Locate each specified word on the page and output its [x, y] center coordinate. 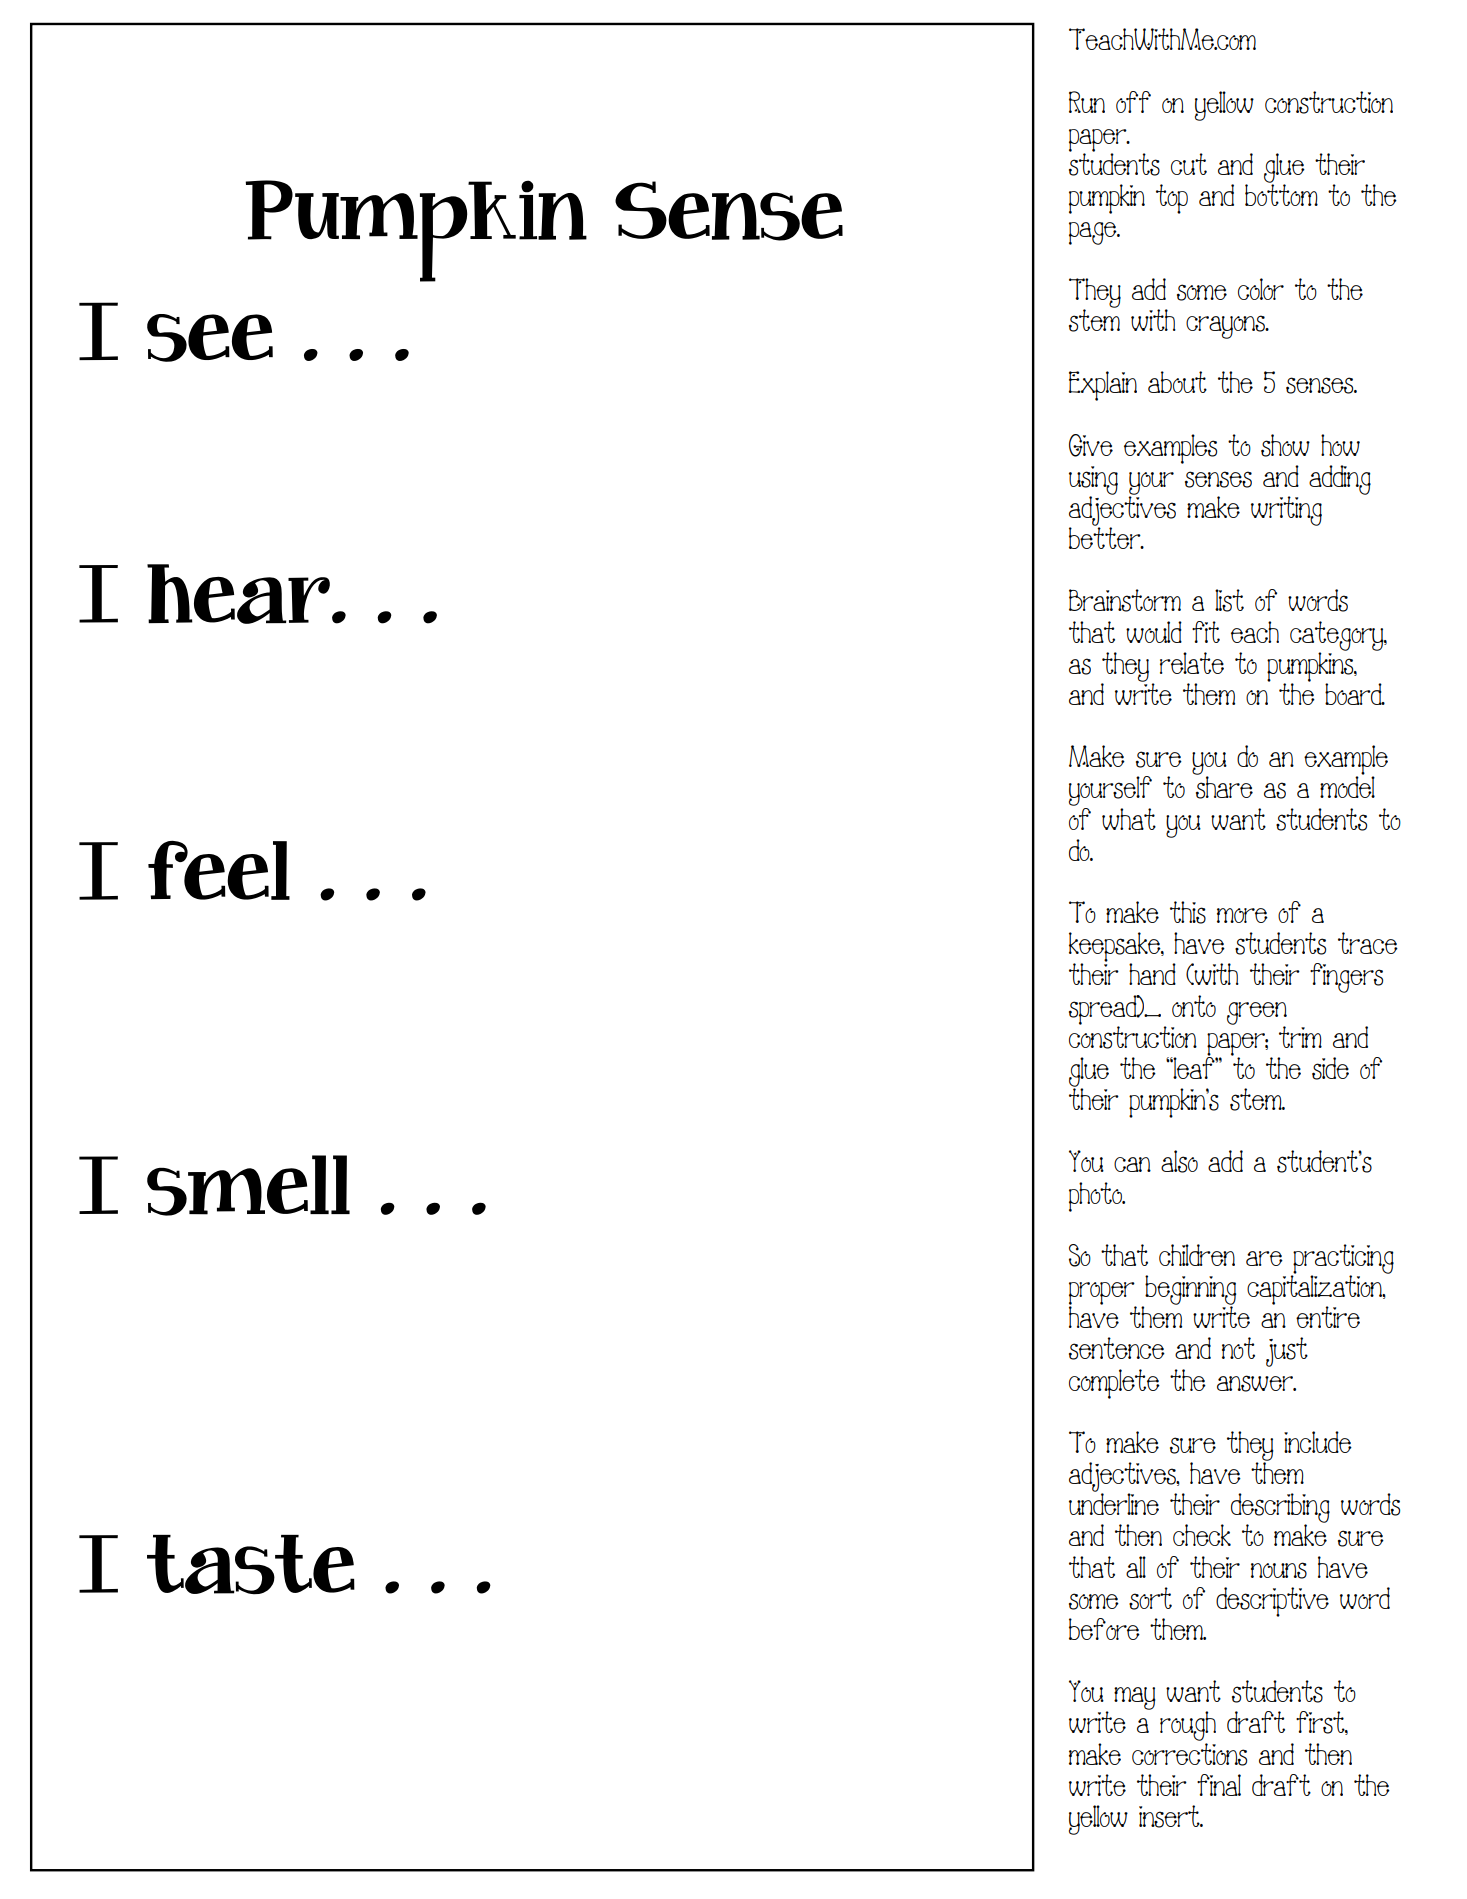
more [1242, 915]
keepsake [1116, 948]
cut [1189, 164]
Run [1087, 102]
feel [219, 870]
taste [251, 1565]
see [210, 338]
